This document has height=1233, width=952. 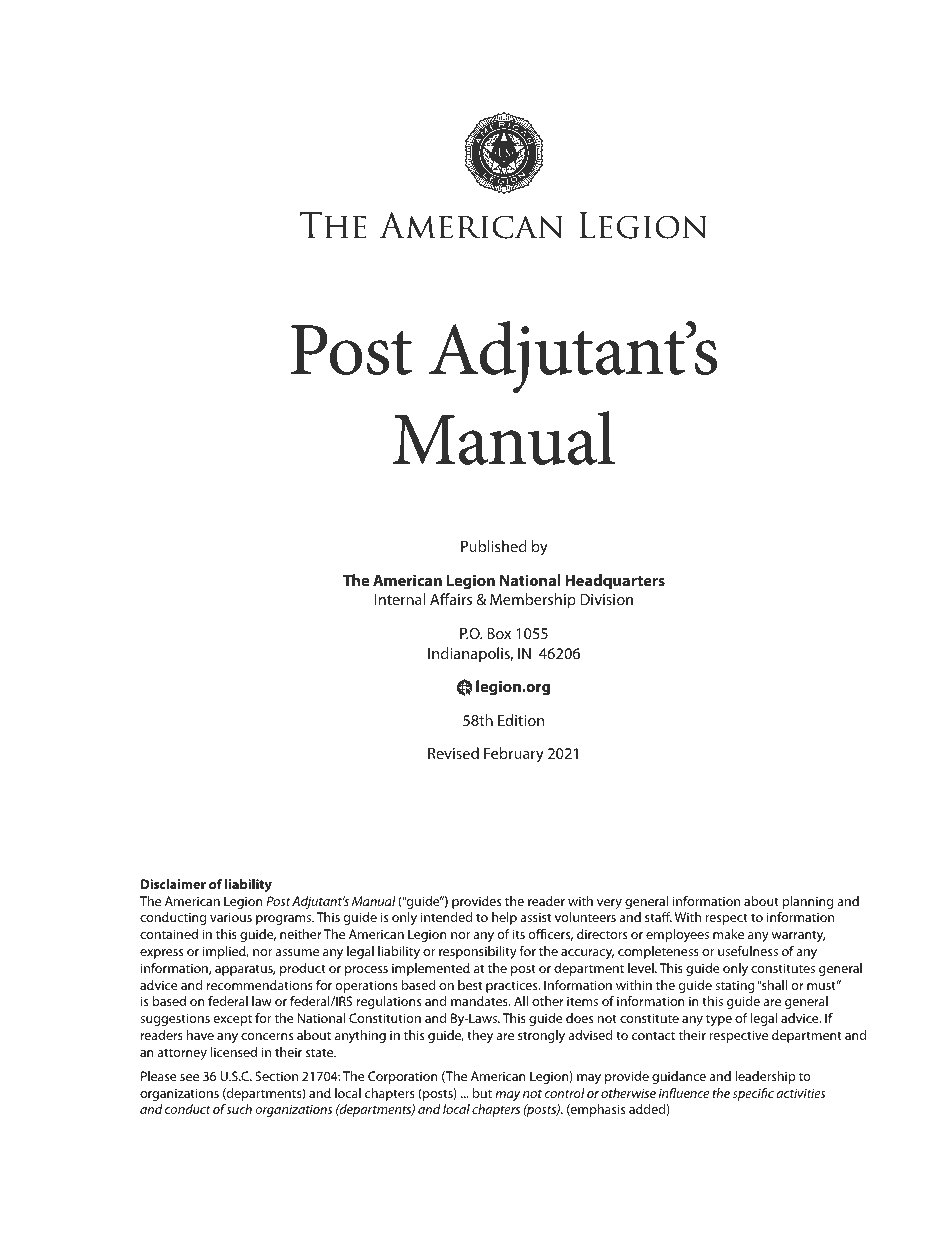 I want to click on Revised, so click(x=453, y=753).
